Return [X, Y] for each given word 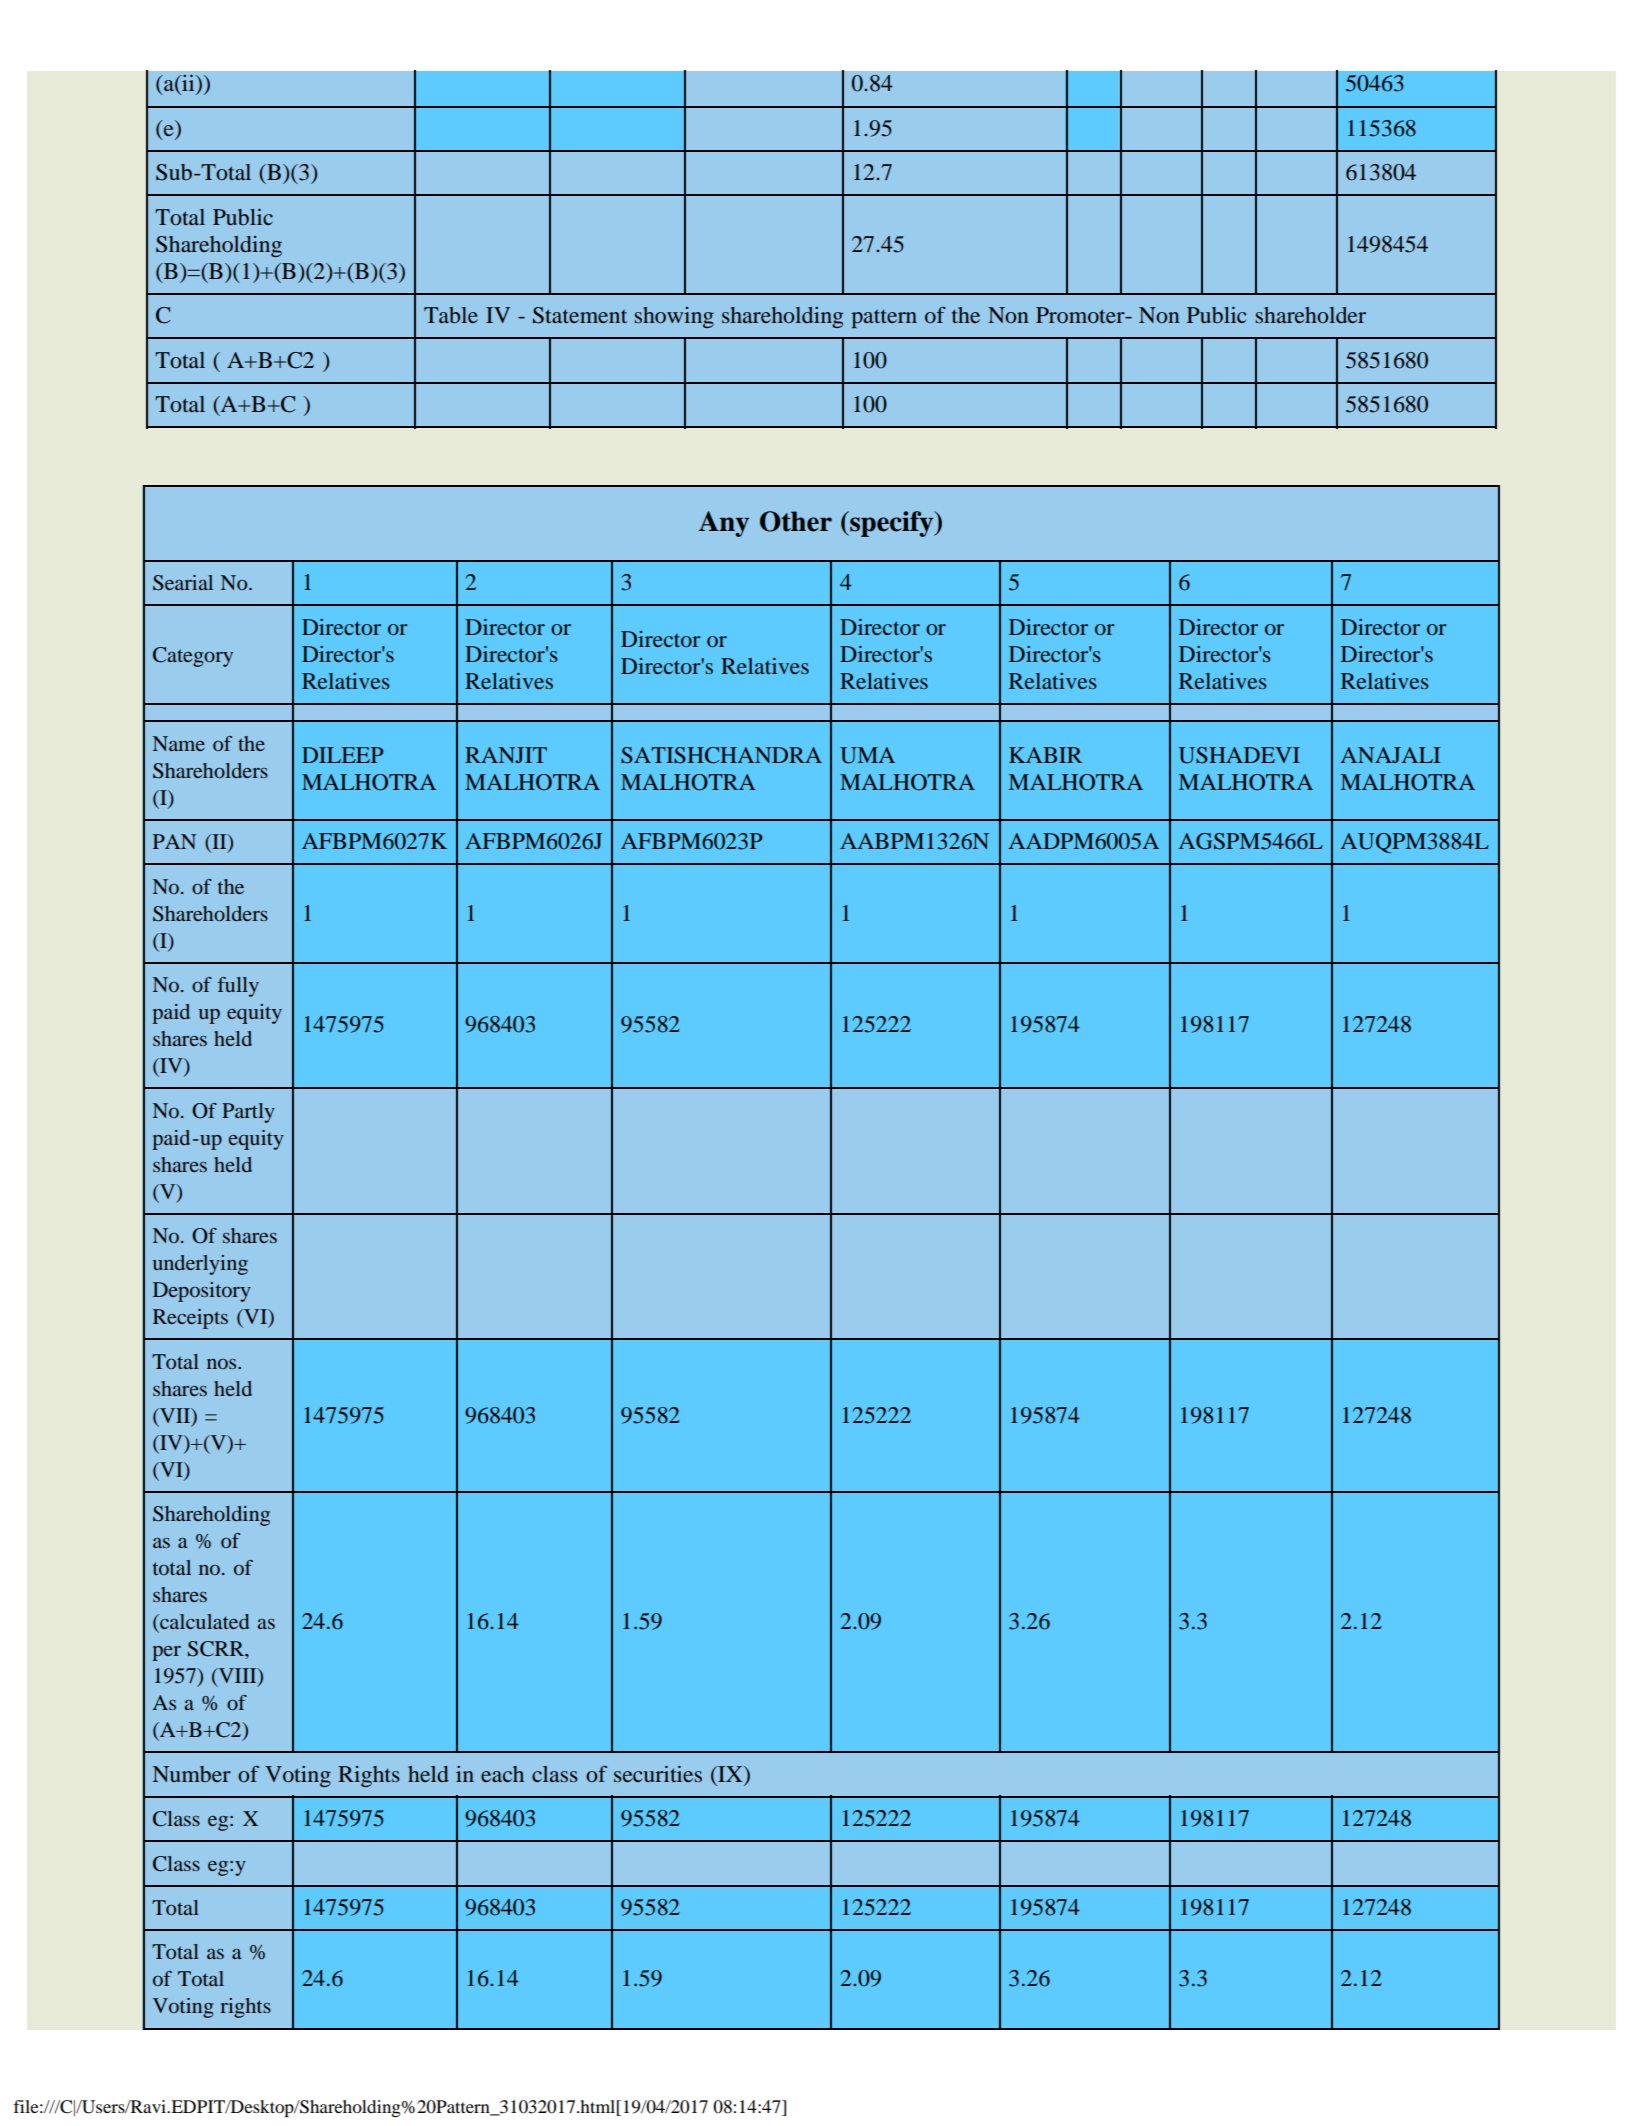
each [502, 1774]
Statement [580, 315]
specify [892, 524]
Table [451, 315]
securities [658, 1774]
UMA [867, 755]
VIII [237, 1677]
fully [238, 987]
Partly [248, 1113]
